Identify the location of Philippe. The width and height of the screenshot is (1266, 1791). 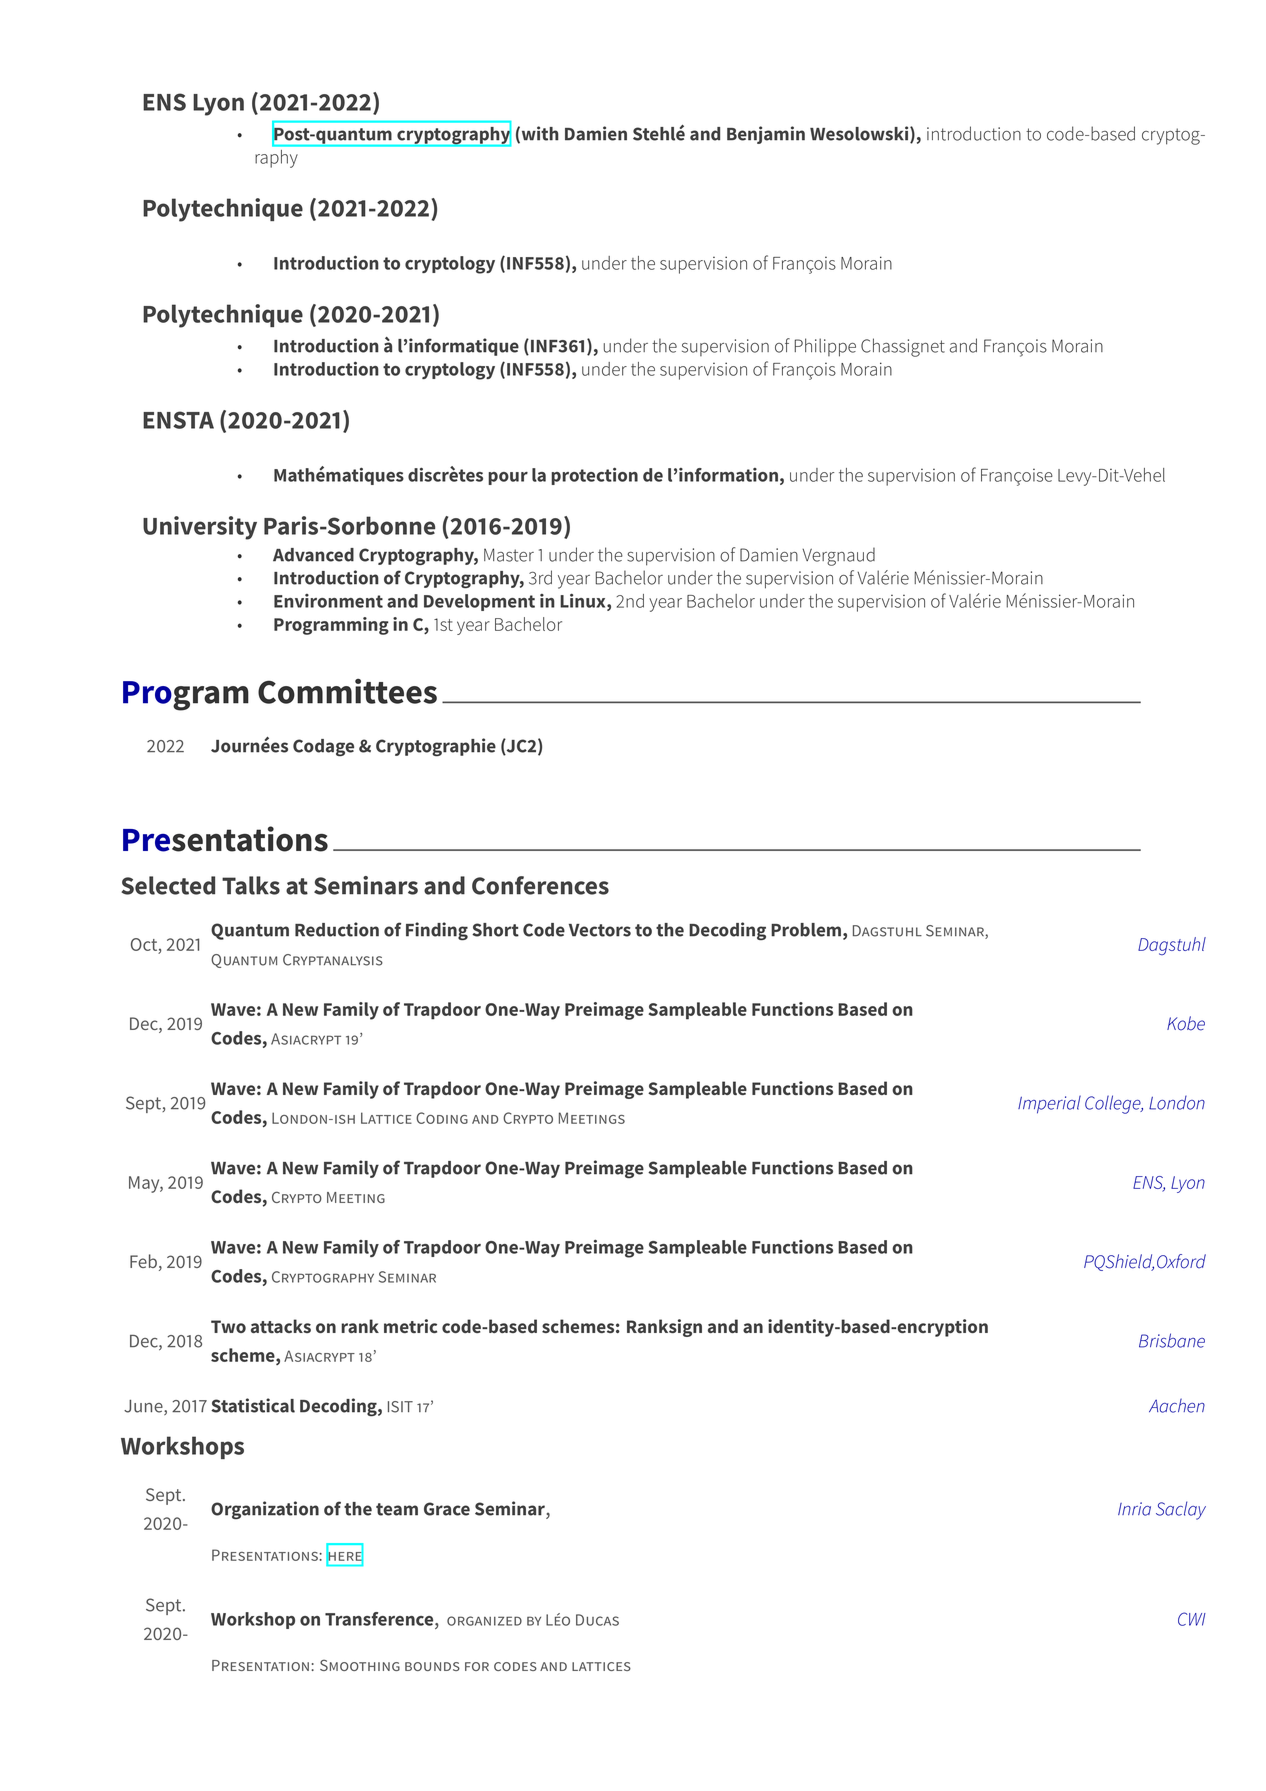
(825, 347).
